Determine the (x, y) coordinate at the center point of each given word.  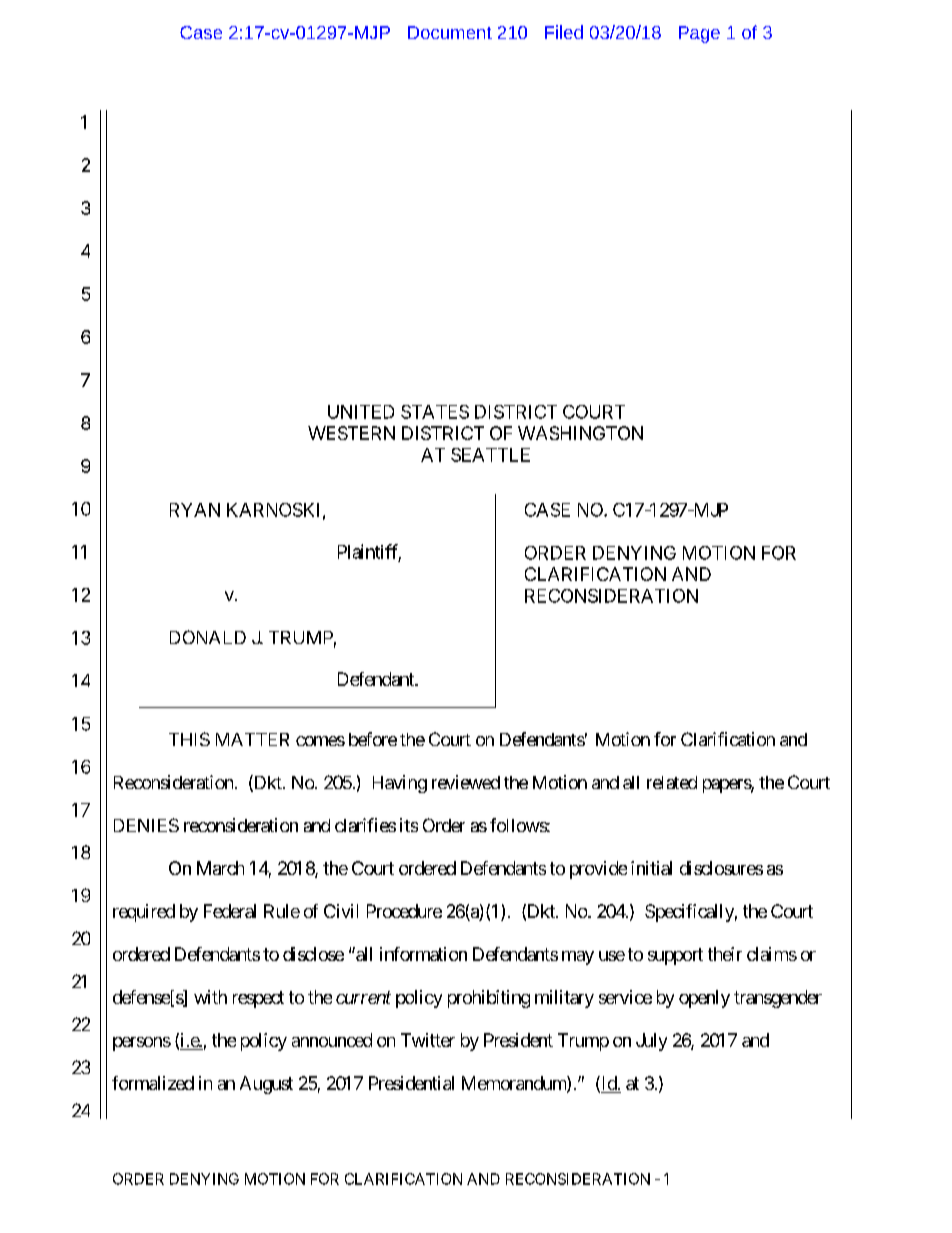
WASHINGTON (580, 433)
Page (699, 34)
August (266, 1085)
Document (450, 32)
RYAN (195, 510)
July (651, 1042)
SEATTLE (490, 455)
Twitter (428, 1040)
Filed (564, 32)
